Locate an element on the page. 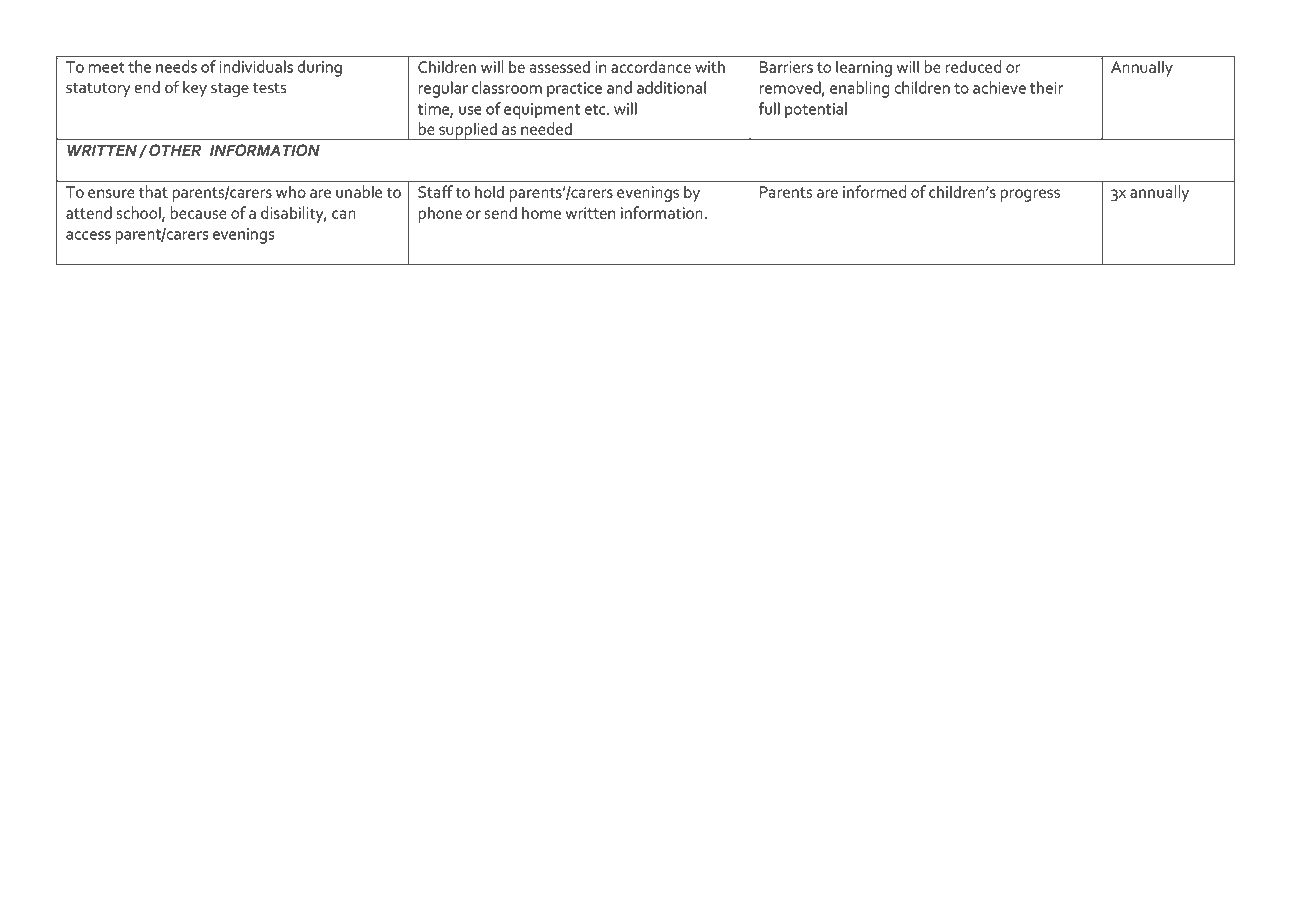  OTHER is located at coordinates (175, 150).
